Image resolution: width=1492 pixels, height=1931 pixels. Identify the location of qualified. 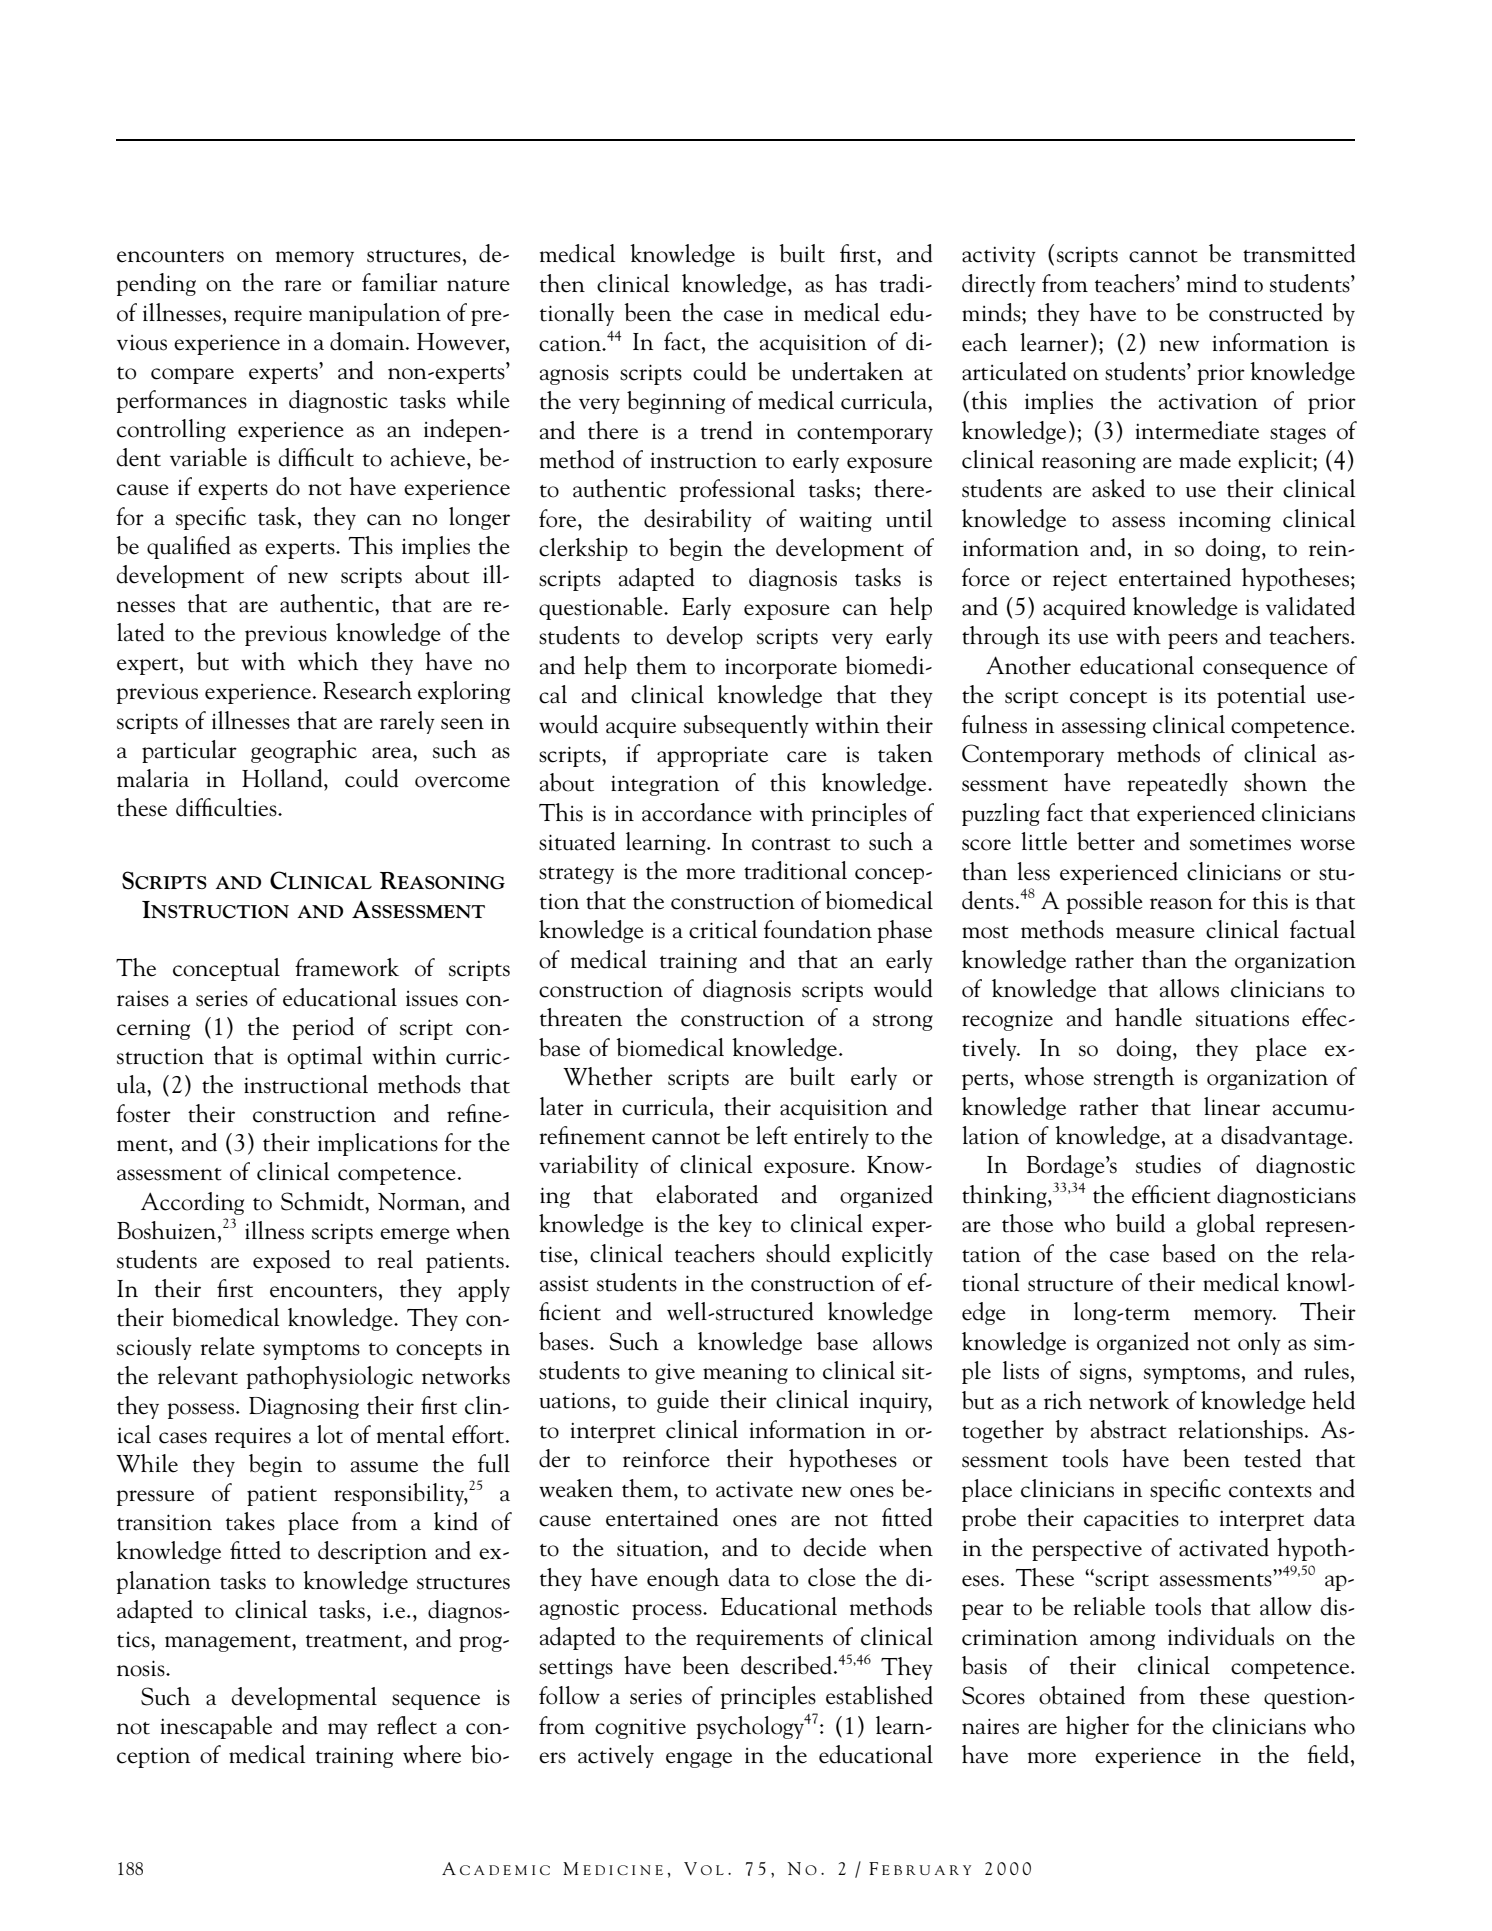
(189, 547).
